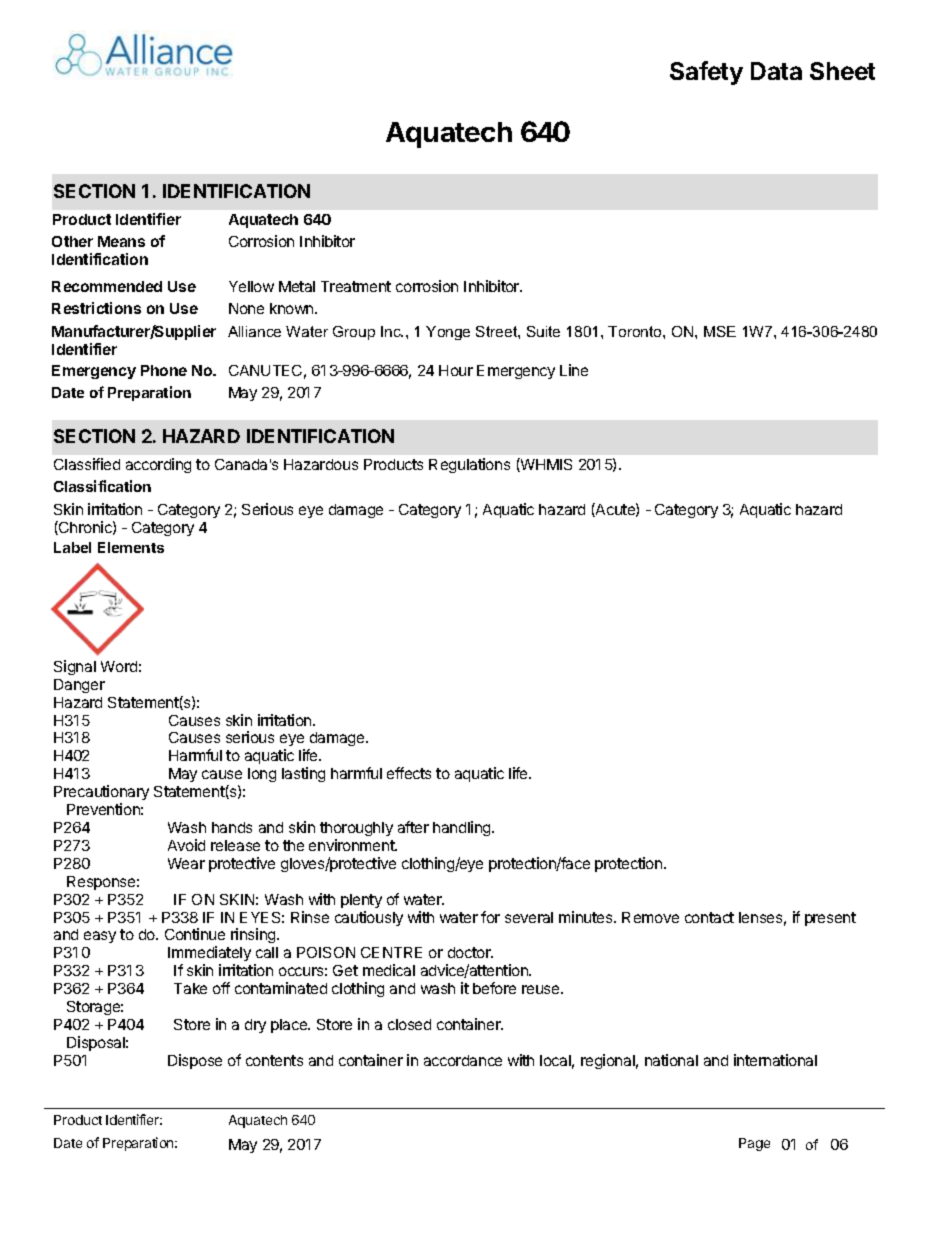 This document has width=952, height=1233. I want to click on effects, so click(409, 773).
